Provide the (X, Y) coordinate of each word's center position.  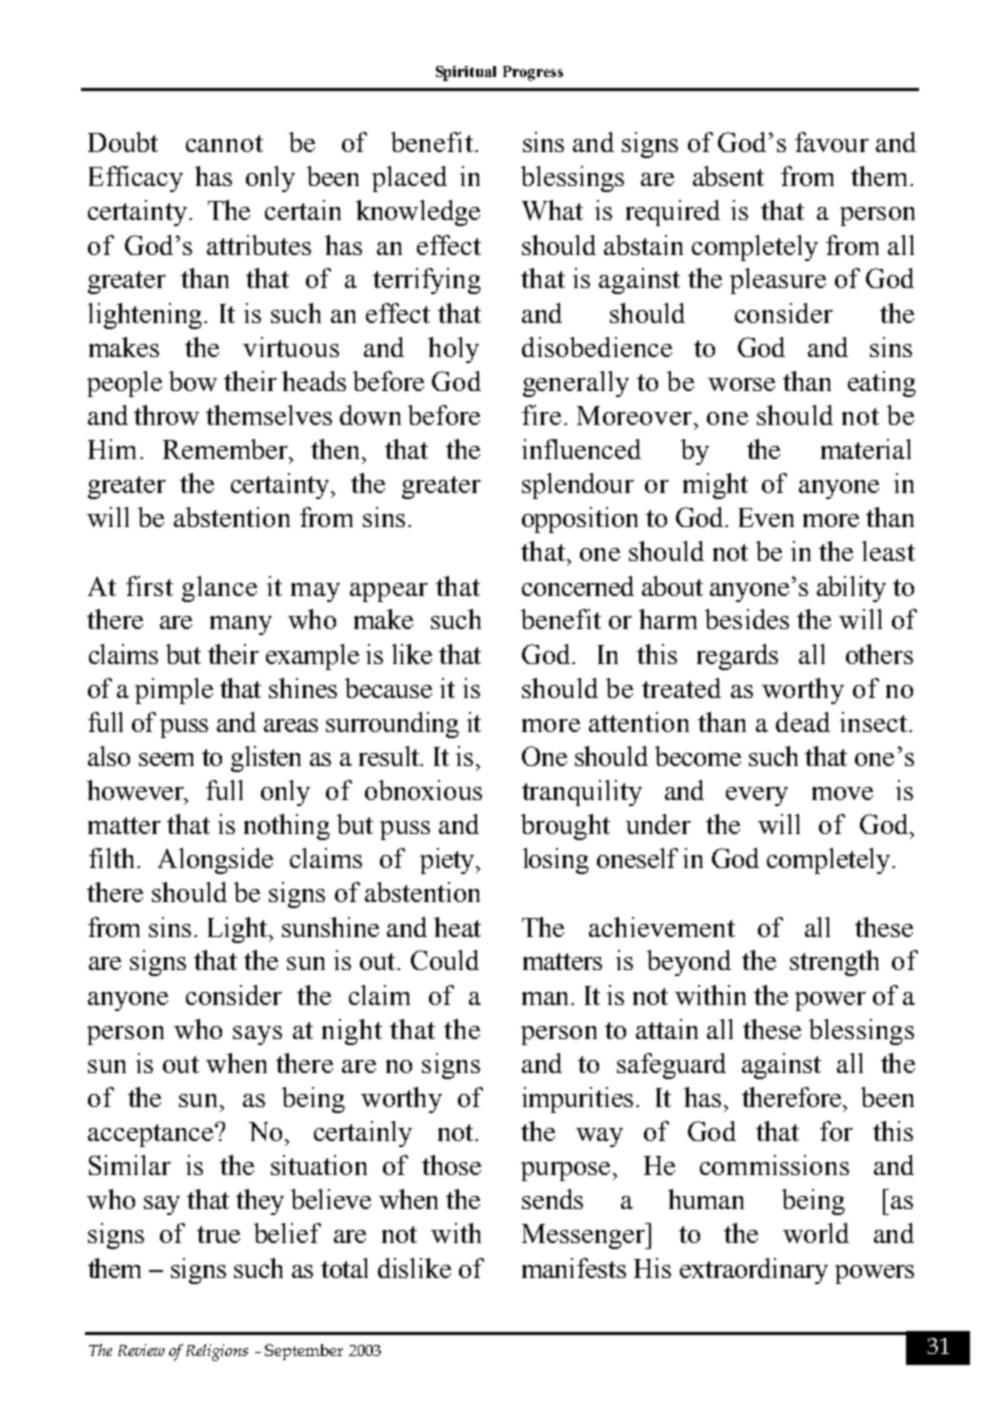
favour (832, 142)
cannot (224, 143)
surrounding (392, 725)
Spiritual (466, 73)
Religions (217, 1352)
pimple (174, 691)
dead (803, 722)
